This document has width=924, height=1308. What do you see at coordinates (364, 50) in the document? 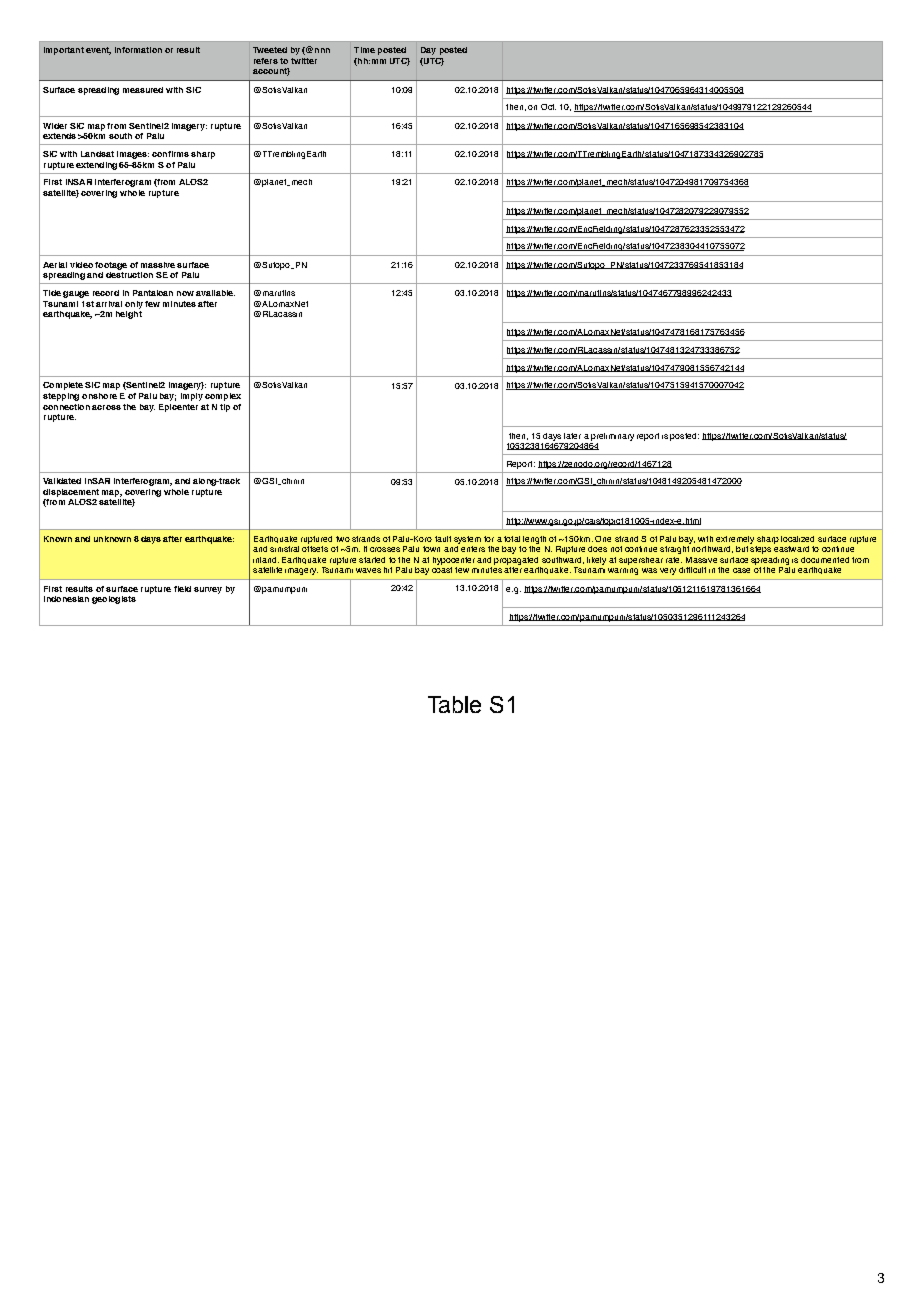
I see `Time` at bounding box center [364, 50].
